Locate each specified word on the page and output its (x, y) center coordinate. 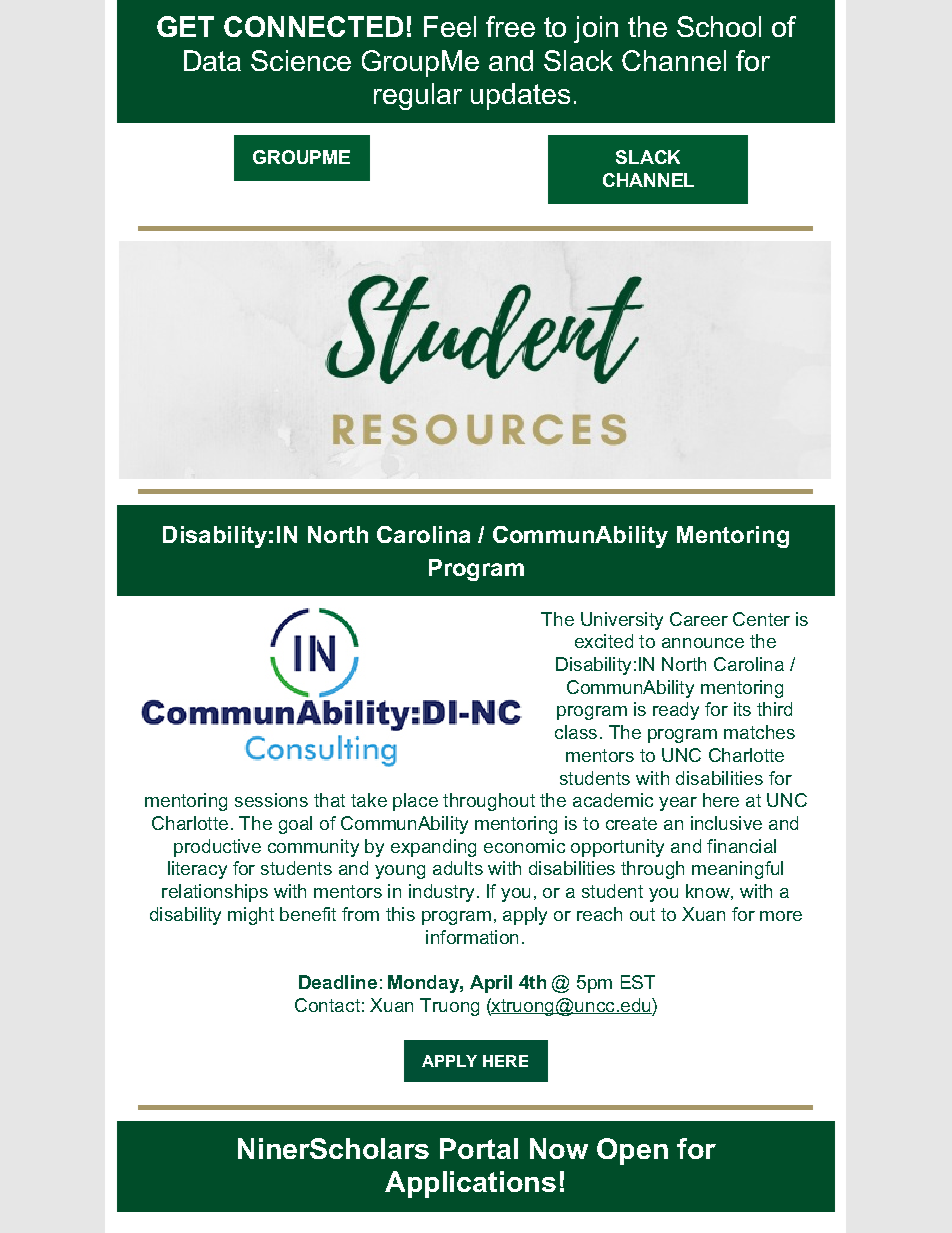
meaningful (737, 870)
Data (212, 60)
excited (604, 641)
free (510, 26)
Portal (479, 1148)
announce (703, 643)
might (251, 916)
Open (632, 1151)
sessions (271, 800)
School (719, 26)
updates (520, 96)
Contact (327, 1005)
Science (301, 60)
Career (699, 619)
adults (458, 868)
